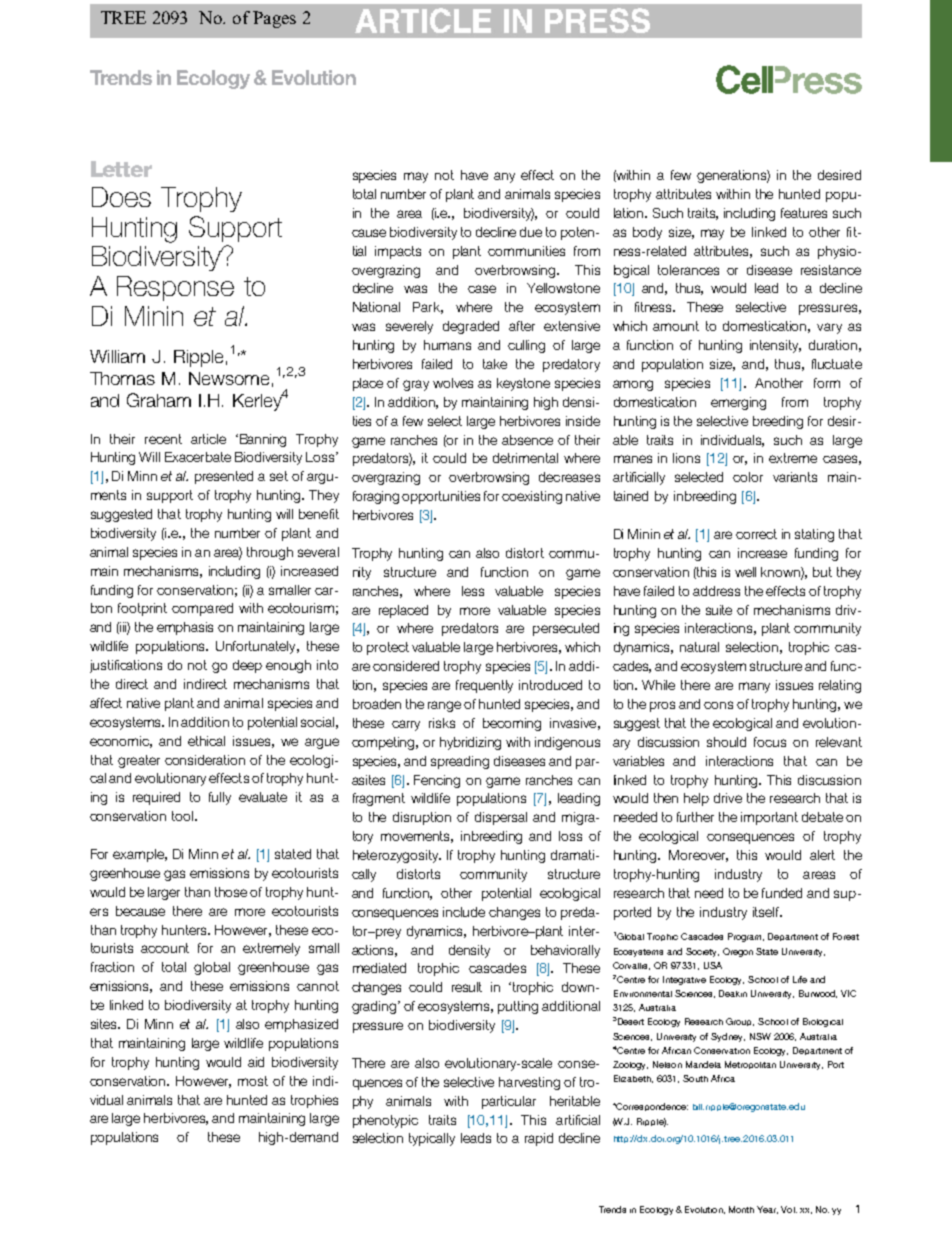 The width and height of the image is (952, 1237). I want to click on presented, so click(224, 477).
